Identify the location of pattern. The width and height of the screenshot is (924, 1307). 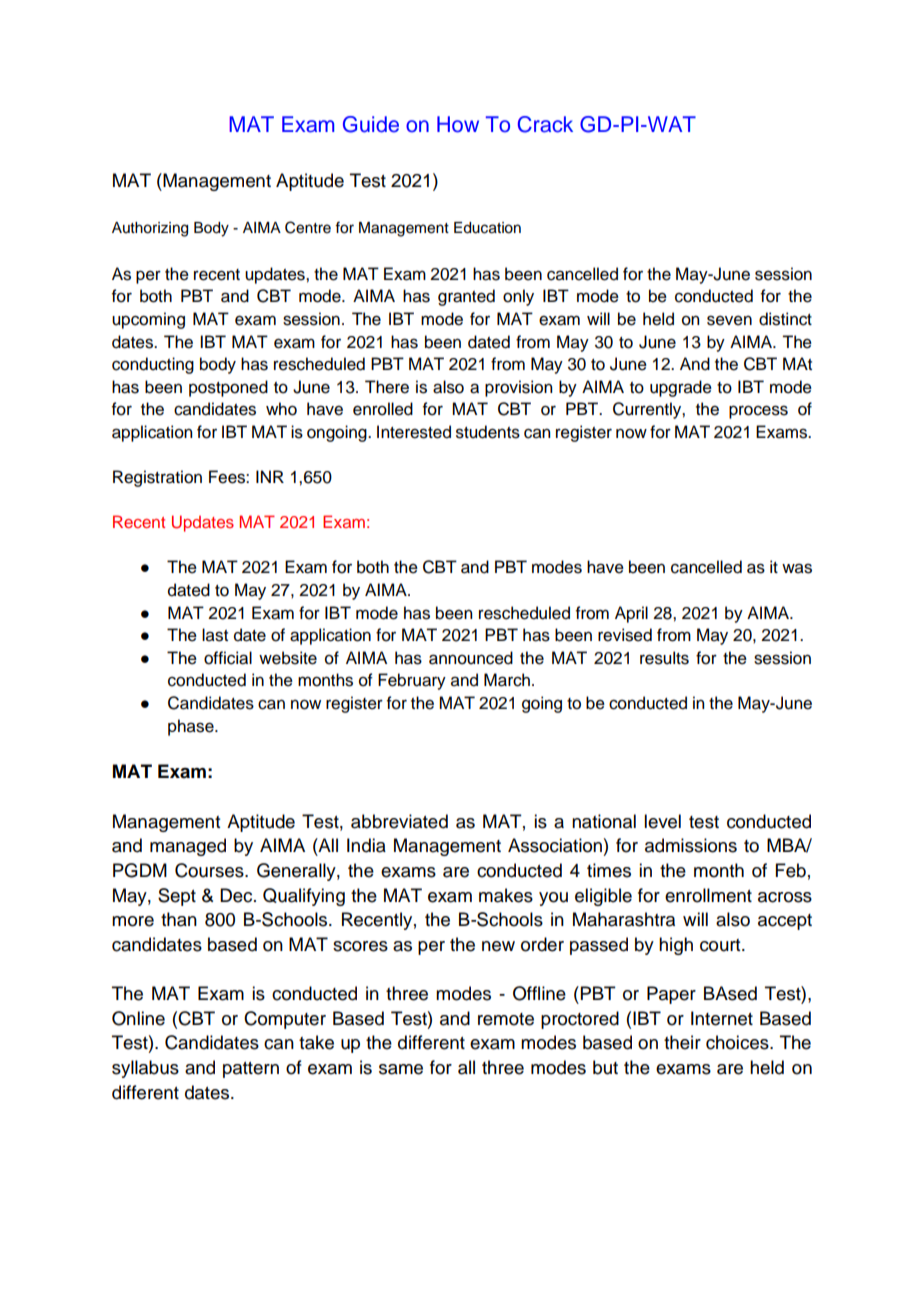
(251, 1070).
